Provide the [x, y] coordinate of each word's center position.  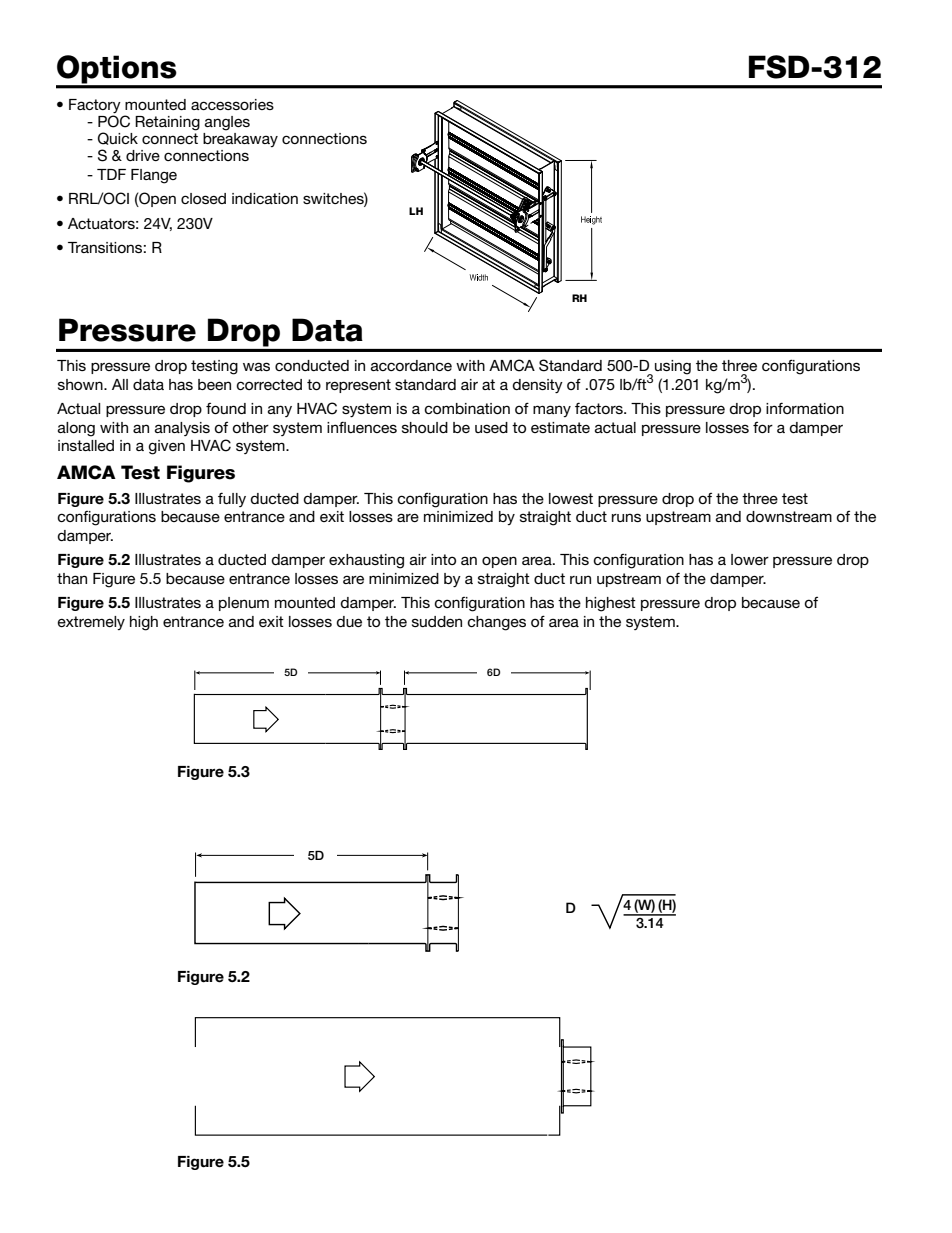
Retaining [167, 123]
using [673, 367]
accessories [232, 104]
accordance [411, 365]
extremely [91, 623]
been [214, 384]
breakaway [240, 140]
